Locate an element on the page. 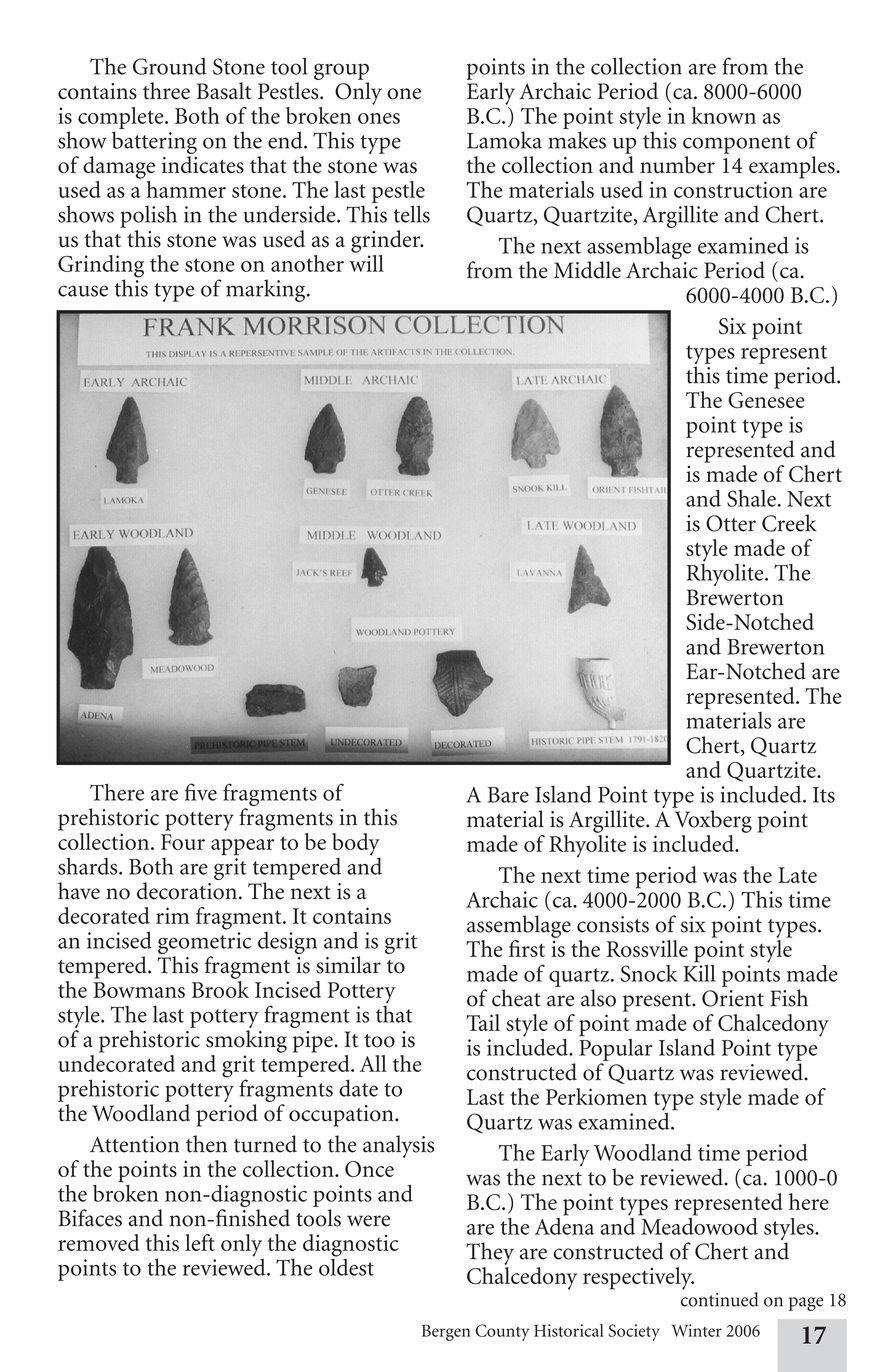 This document has width=887, height=1372. Bergen is located at coordinates (446, 1333).
